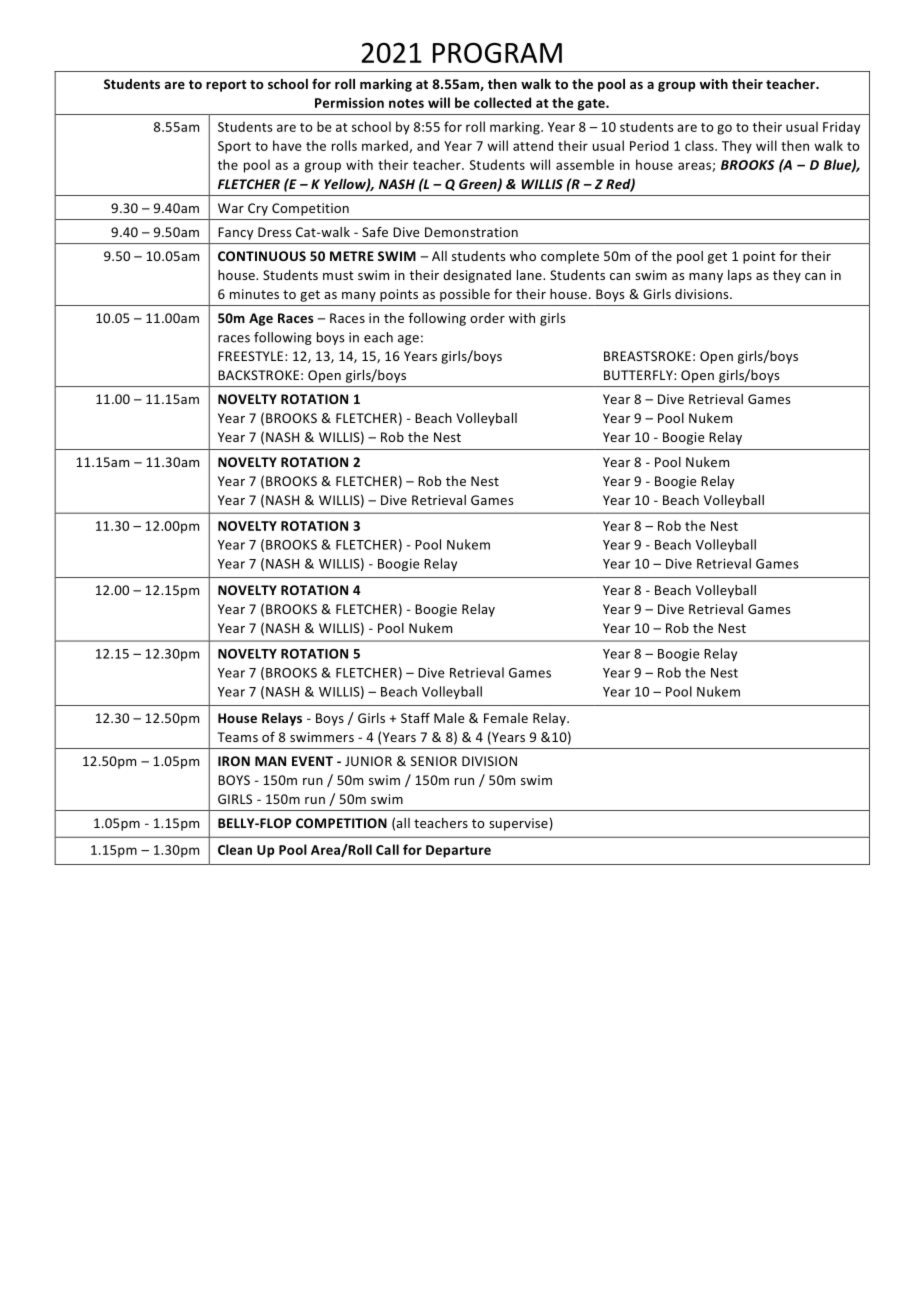  Describe the element at coordinates (841, 128) in the screenshot. I see `Friday` at that location.
